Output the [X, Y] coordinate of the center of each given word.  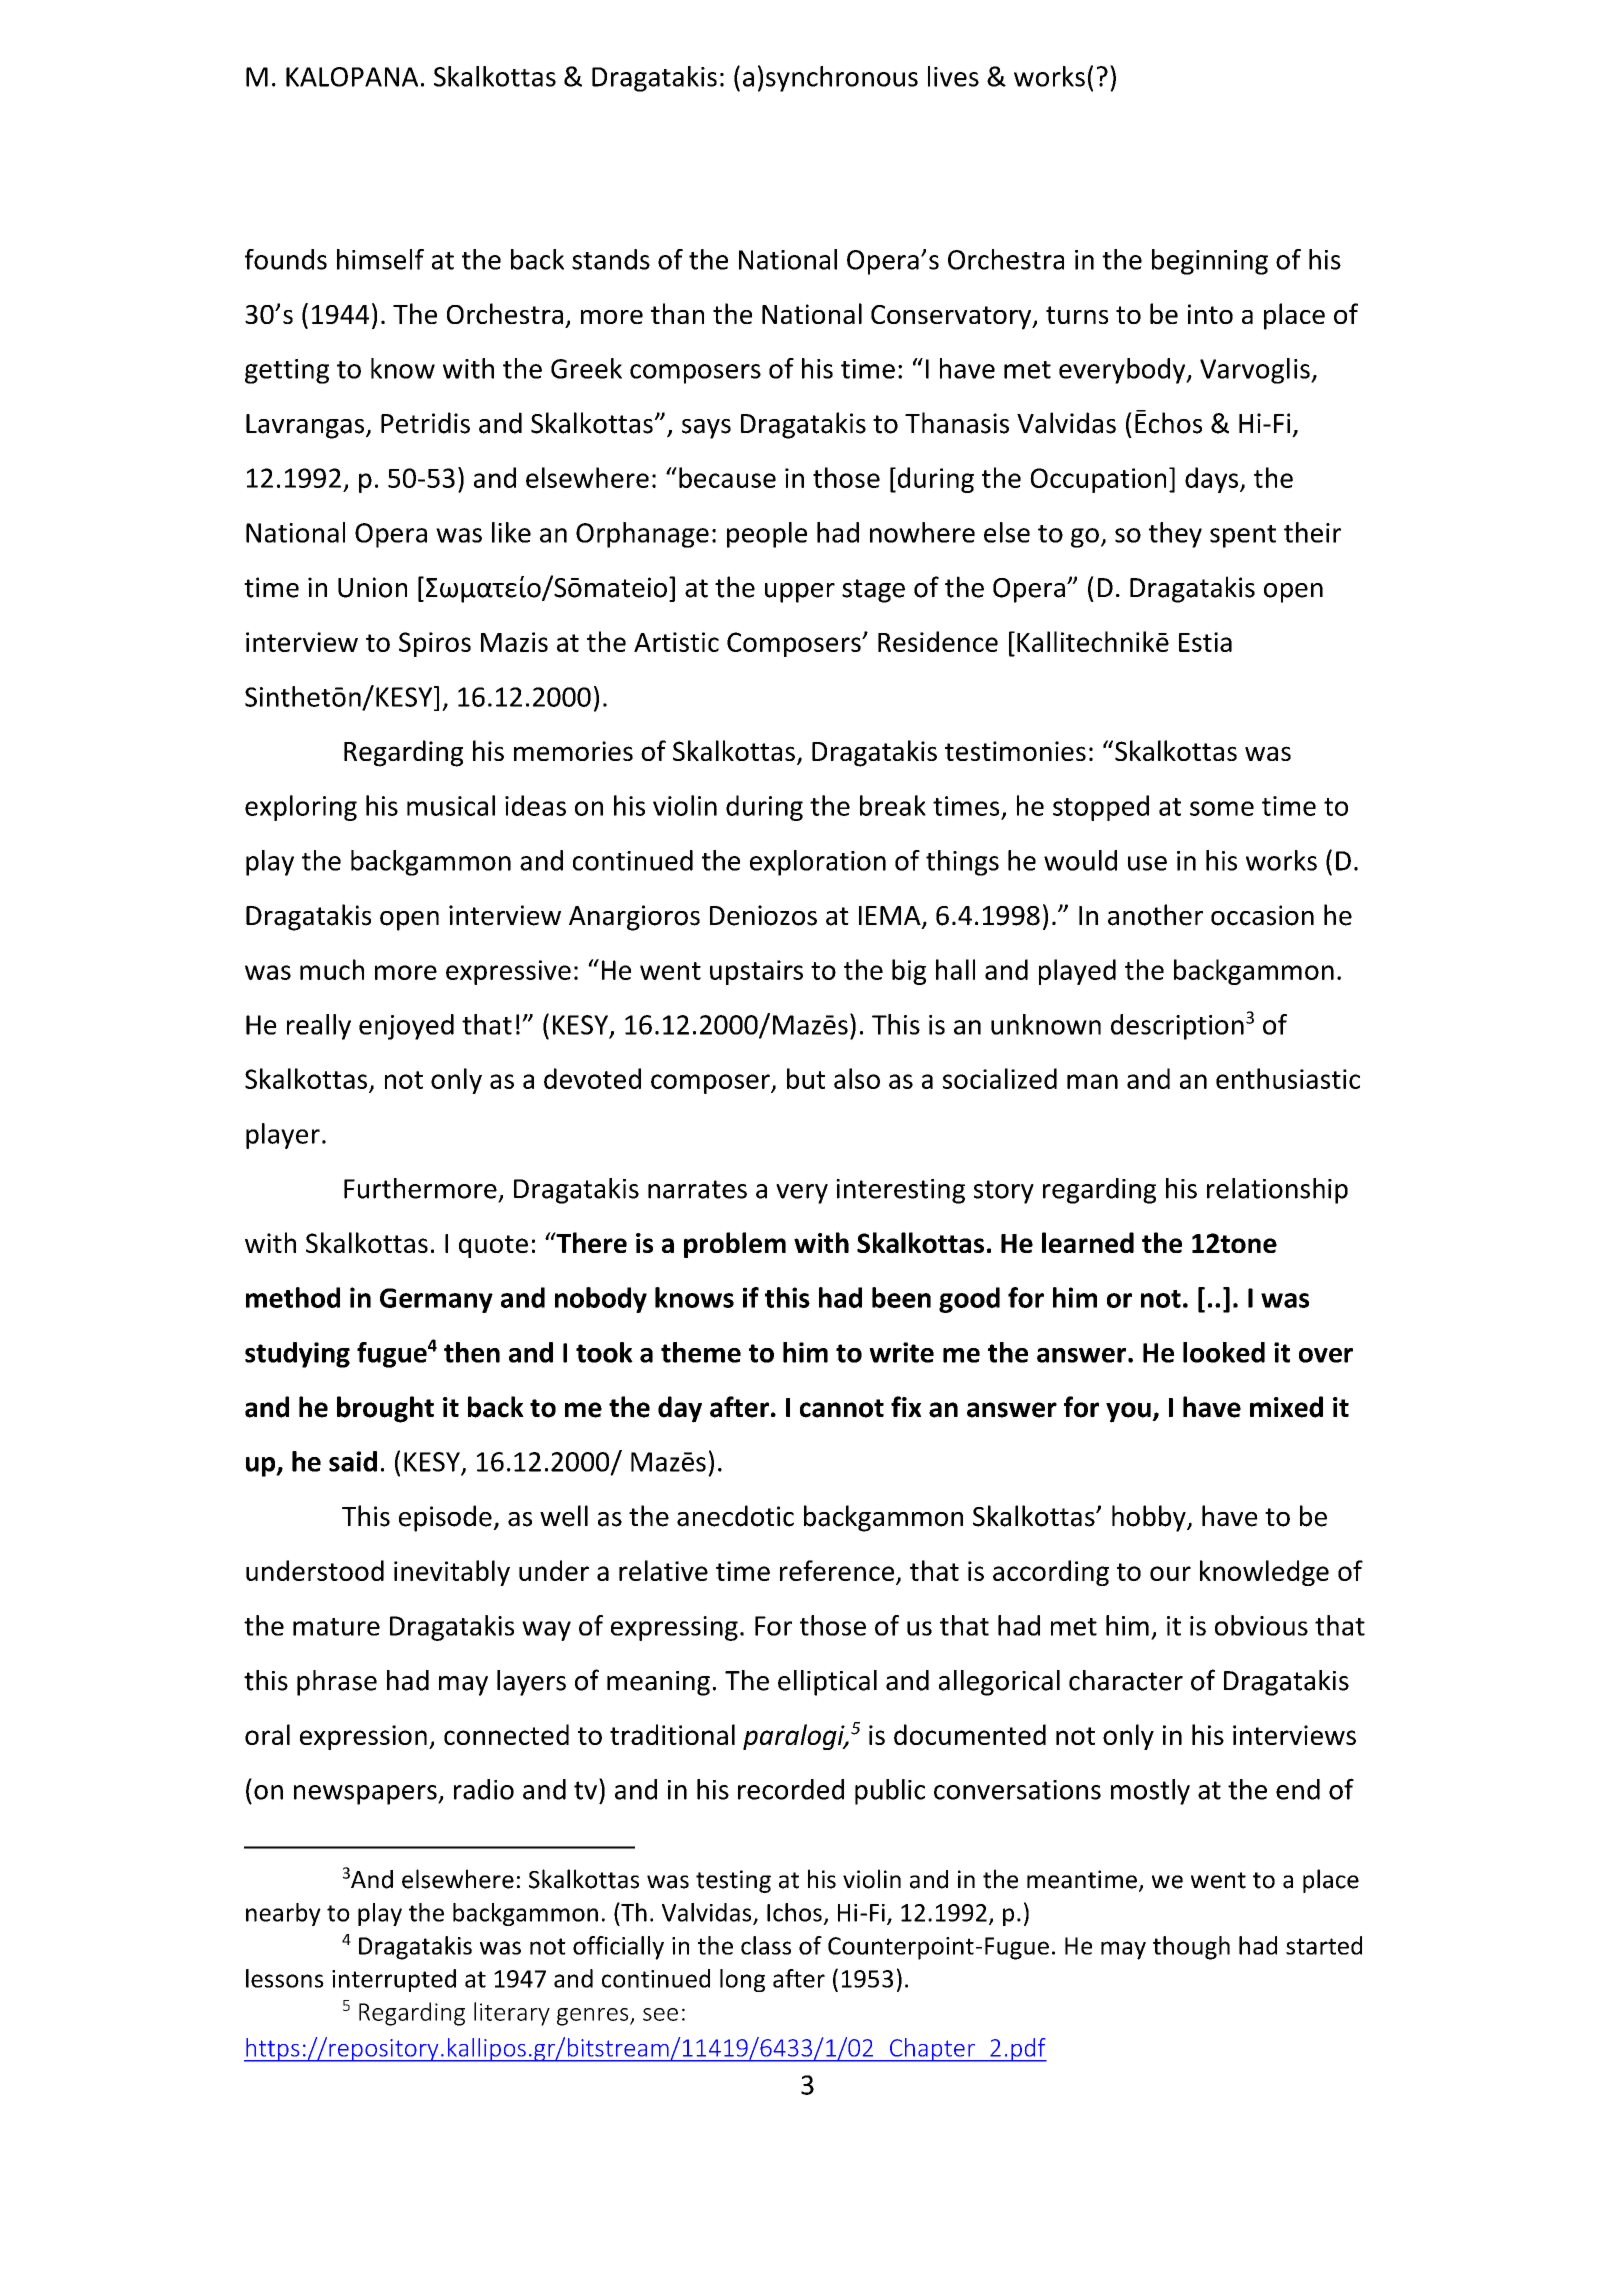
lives [953, 76]
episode [446, 1518]
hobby [1150, 1518]
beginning [1210, 262]
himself [380, 259]
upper [800, 593]
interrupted [394, 1980]
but [806, 1078]
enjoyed [406, 1027]
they [1175, 535]
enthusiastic [1288, 1078]
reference [837, 1570]
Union [372, 587]
